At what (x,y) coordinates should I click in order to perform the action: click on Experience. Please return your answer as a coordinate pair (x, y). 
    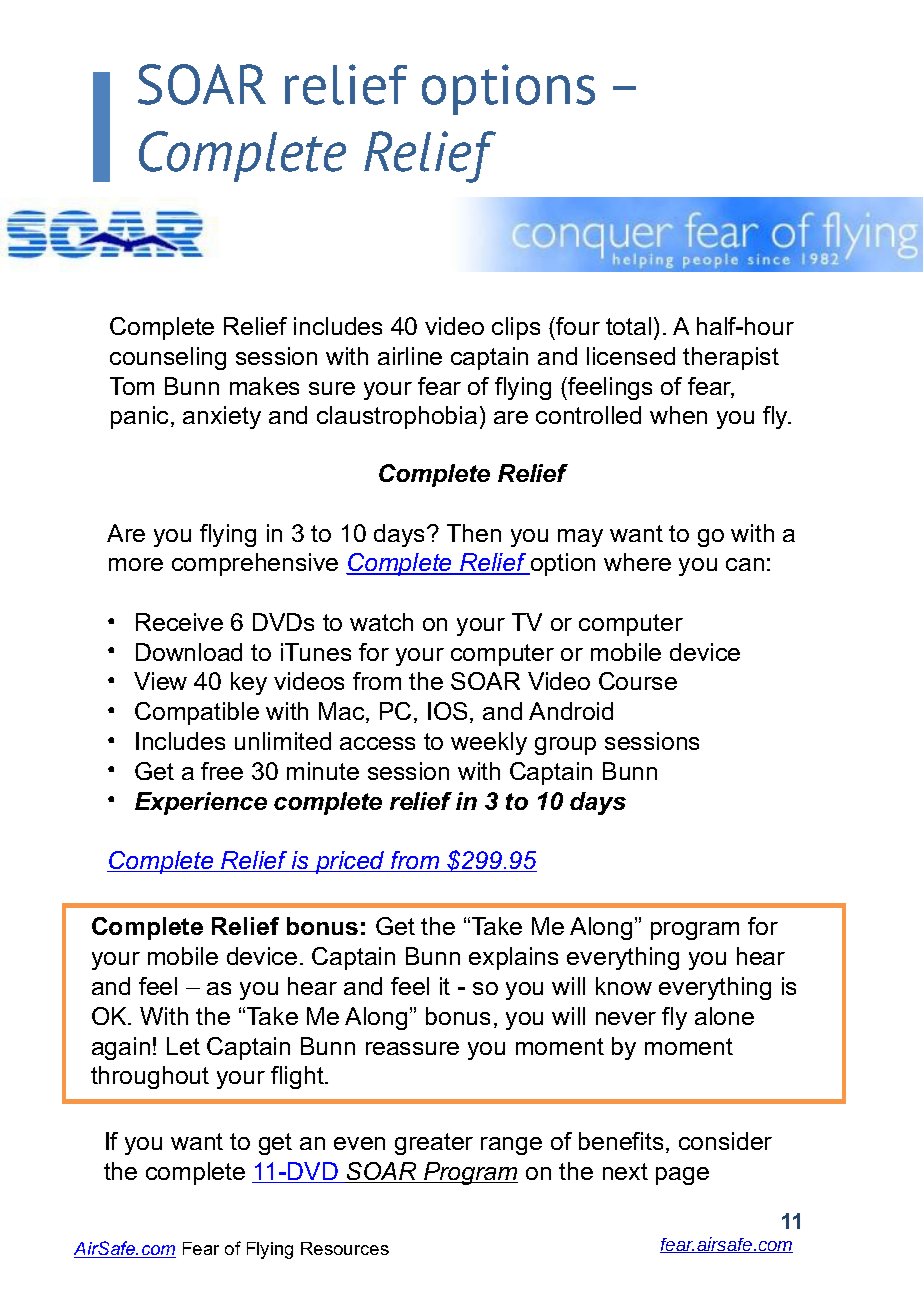
    Looking at the image, I should click on (201, 803).
